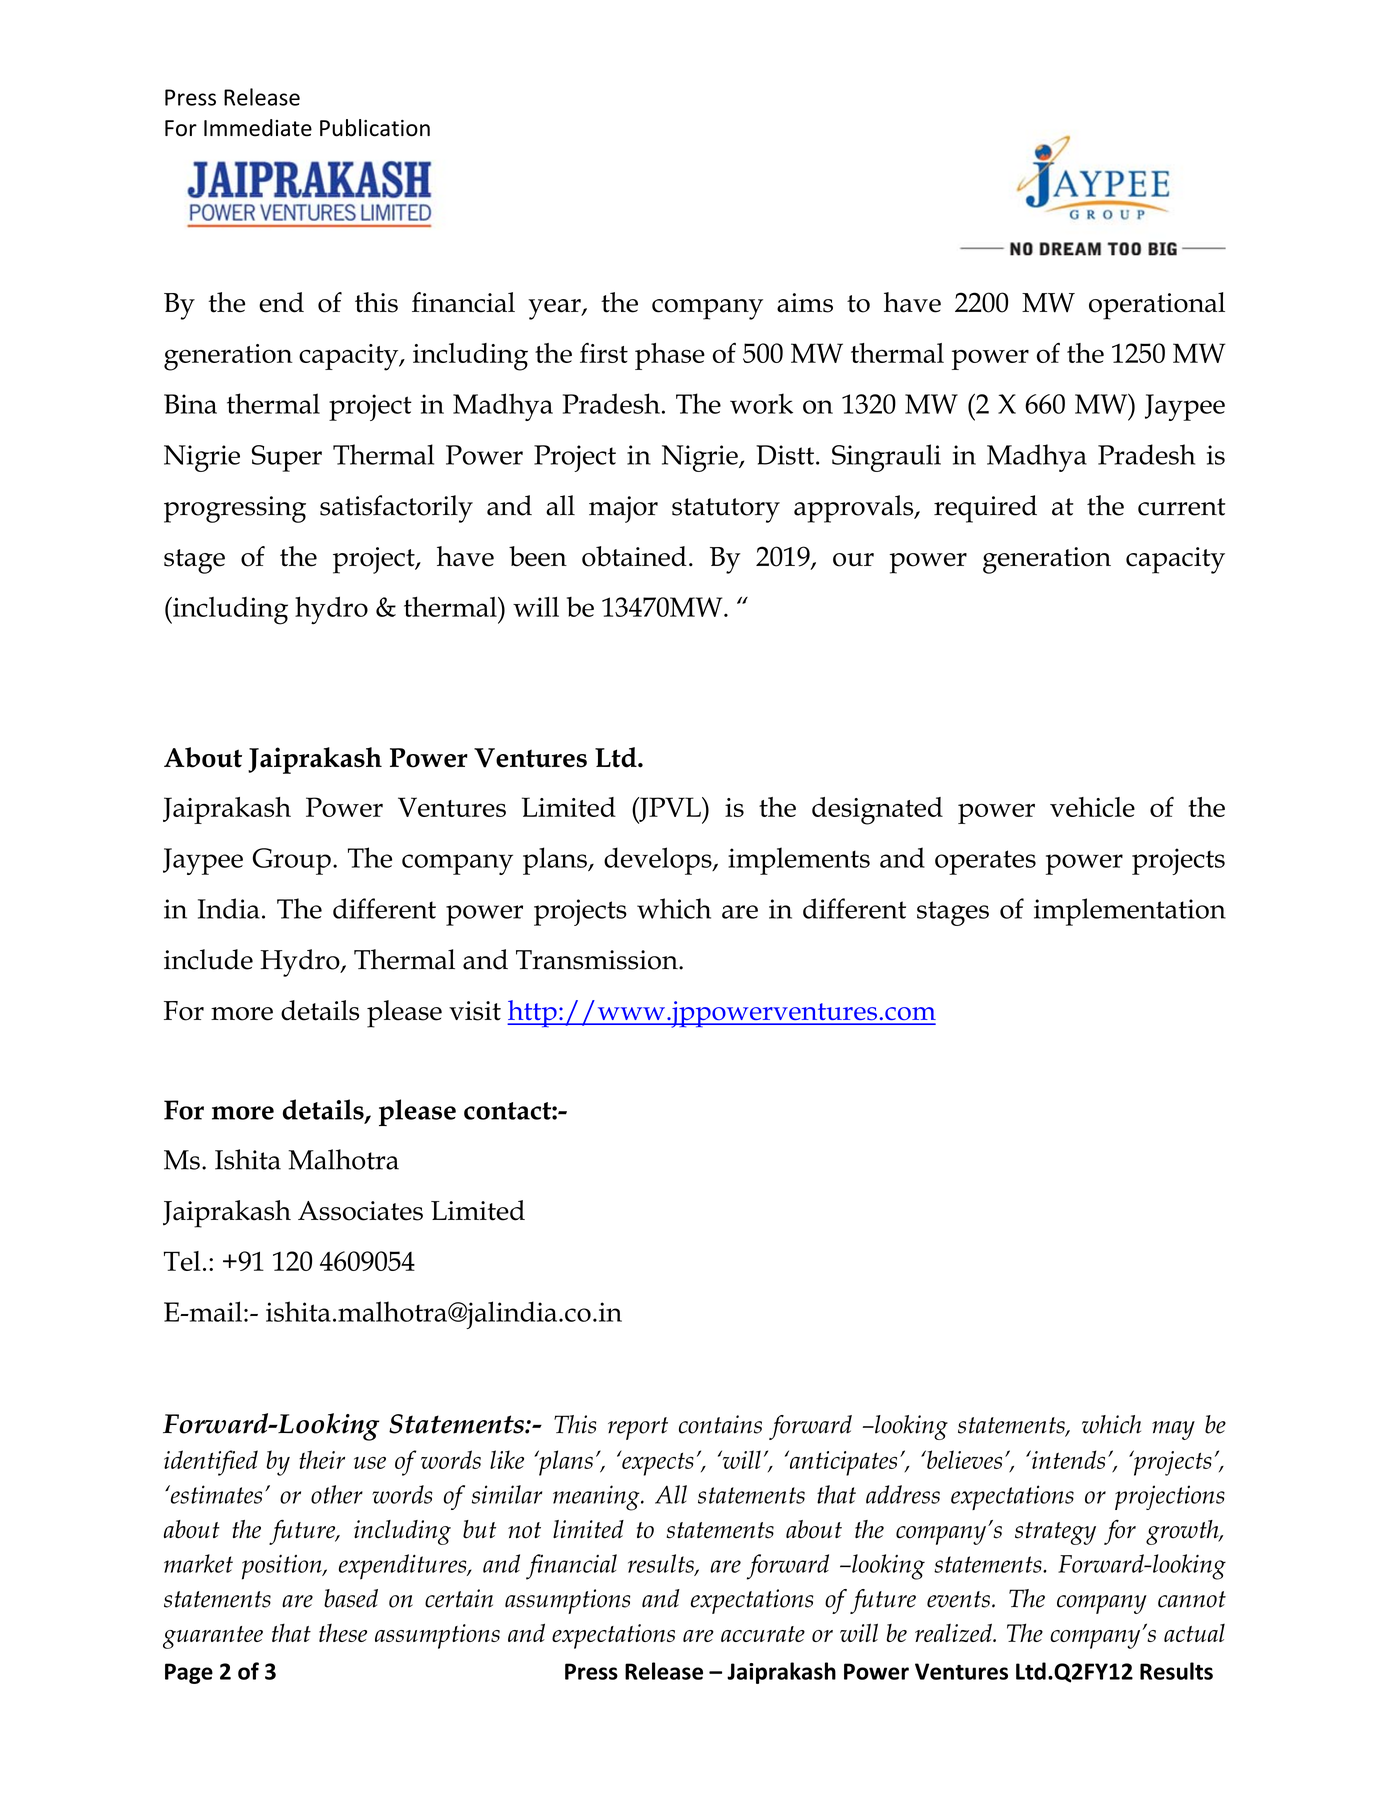  What do you see at coordinates (726, 510) in the screenshot?
I see `statutory` at bounding box center [726, 510].
